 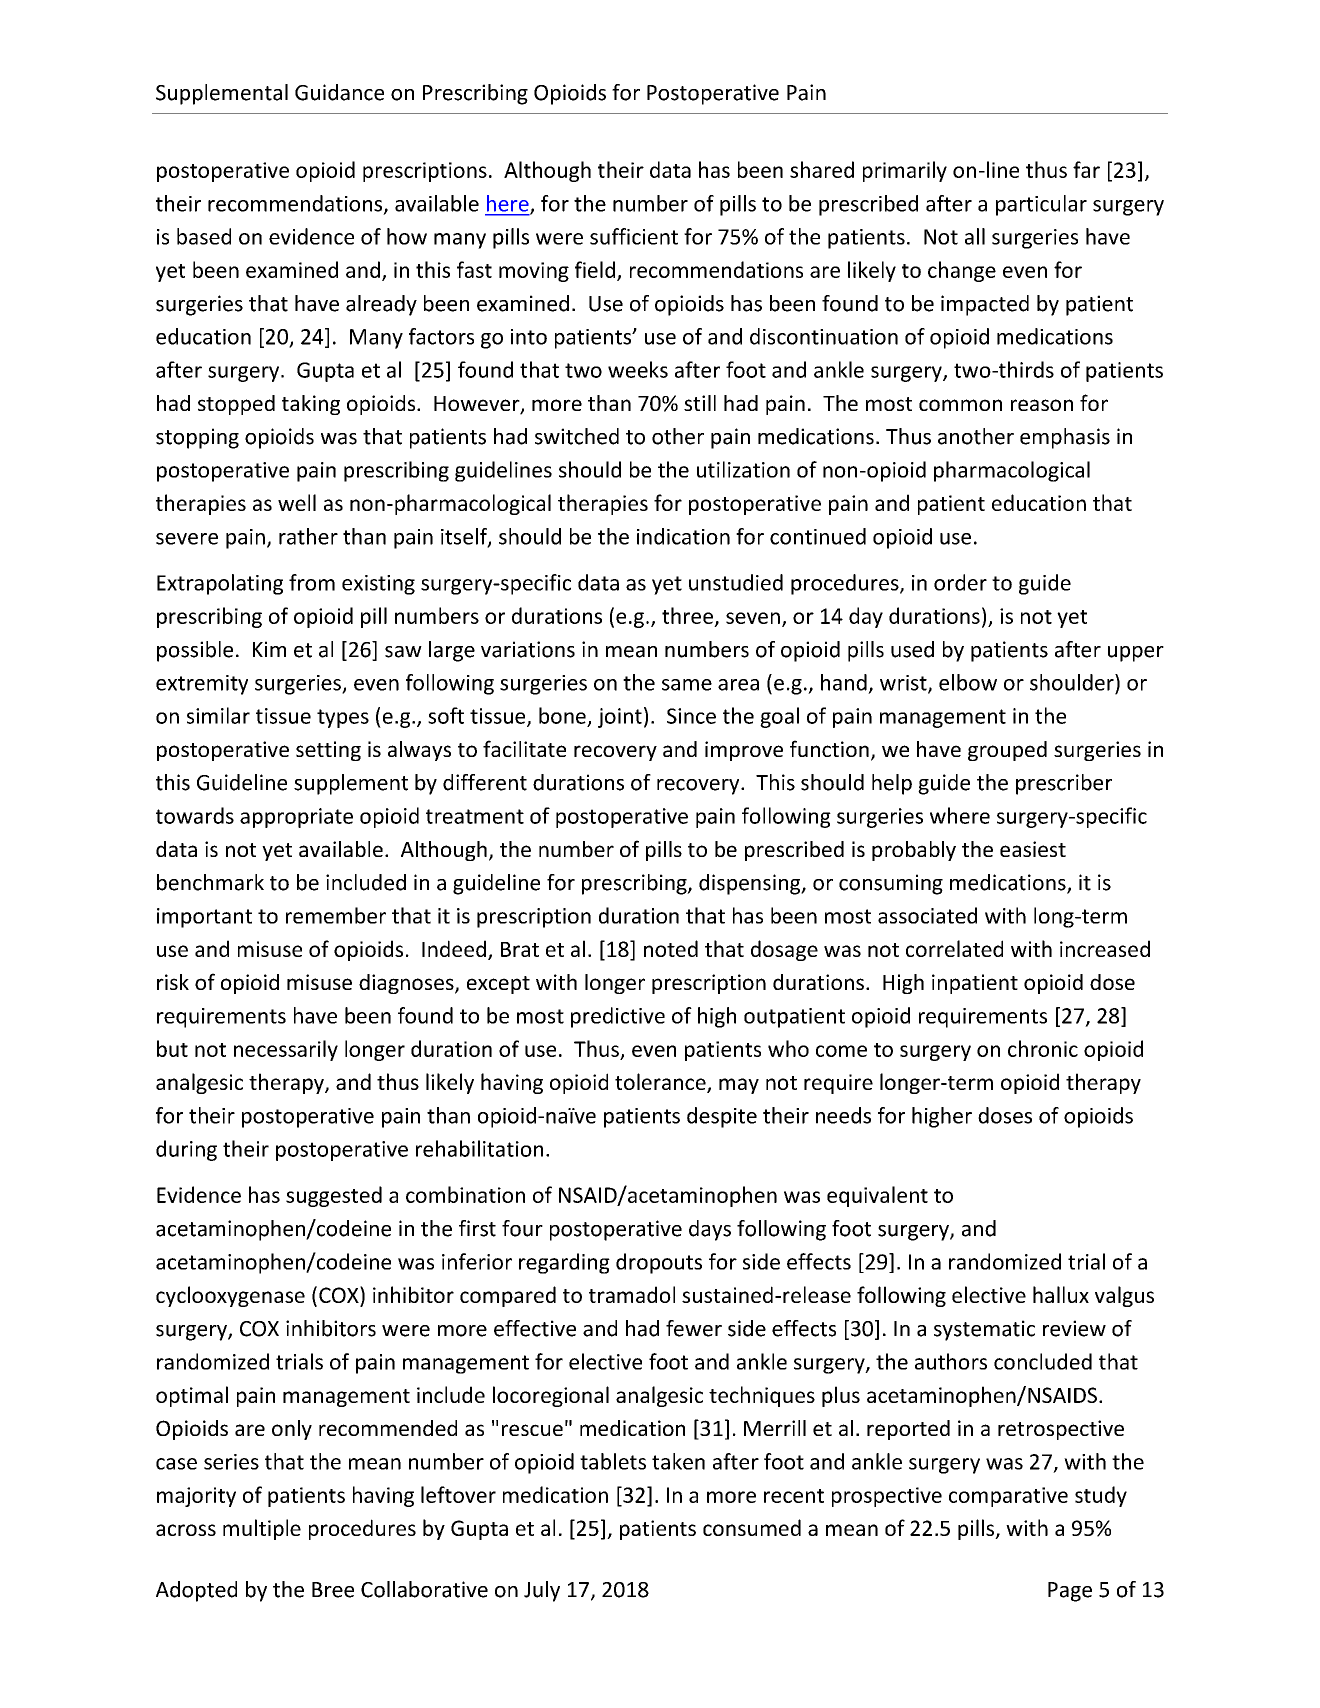 I want to click on emphasis, so click(x=1065, y=438).
